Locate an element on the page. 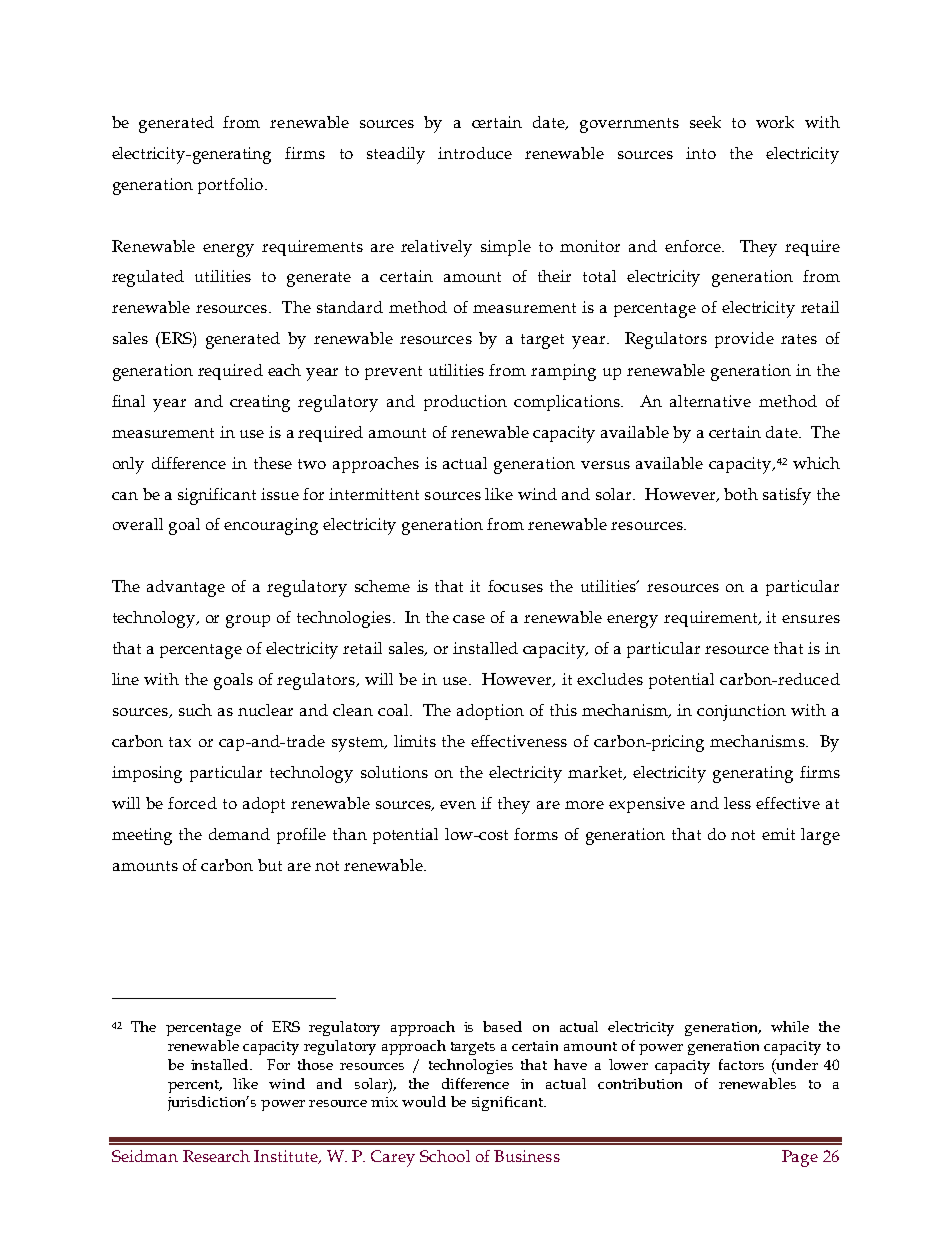 This page has height=1233, width=952. portfolio is located at coordinates (230, 186).
